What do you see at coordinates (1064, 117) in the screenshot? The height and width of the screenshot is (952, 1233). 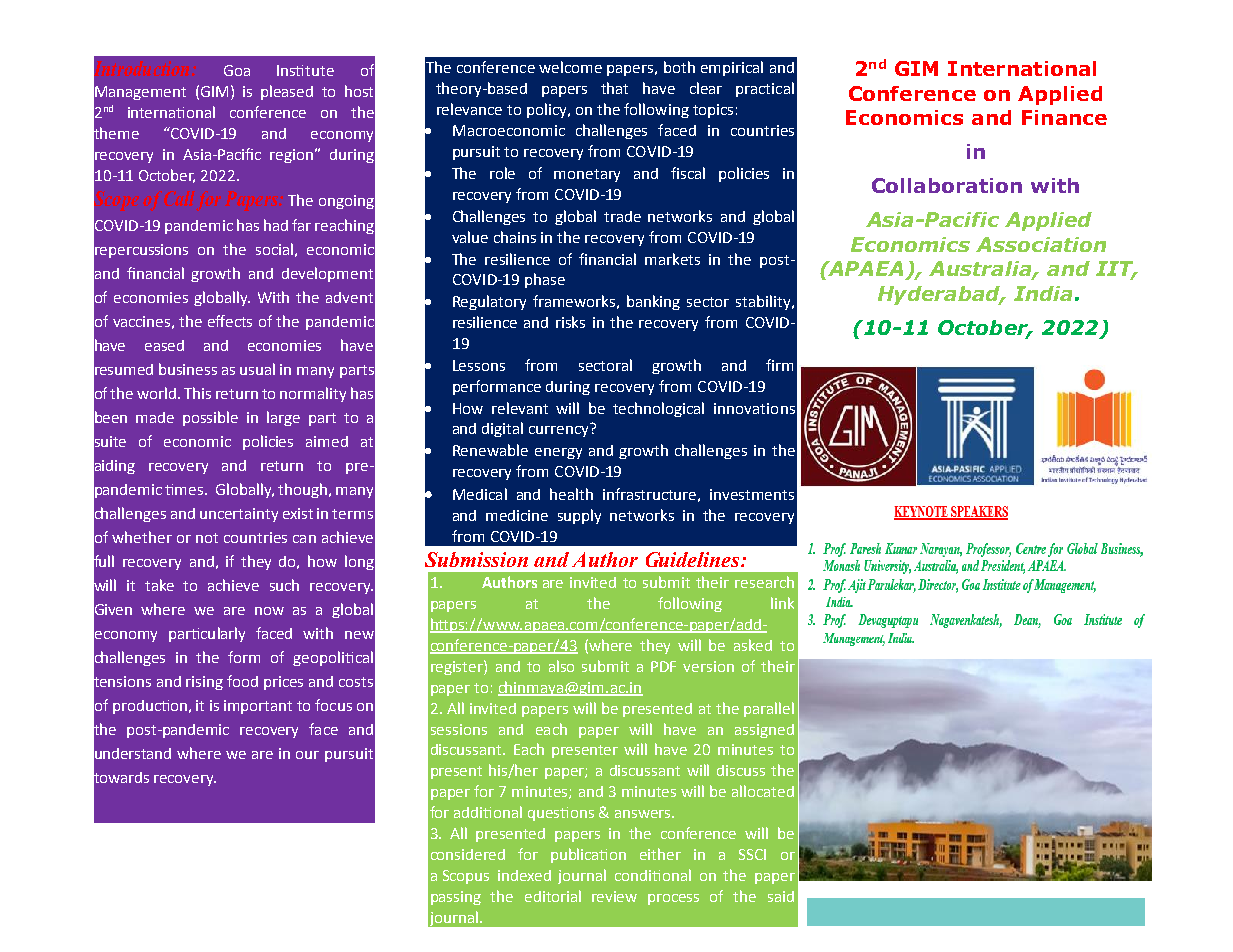 I see `Finance` at bounding box center [1064, 117].
